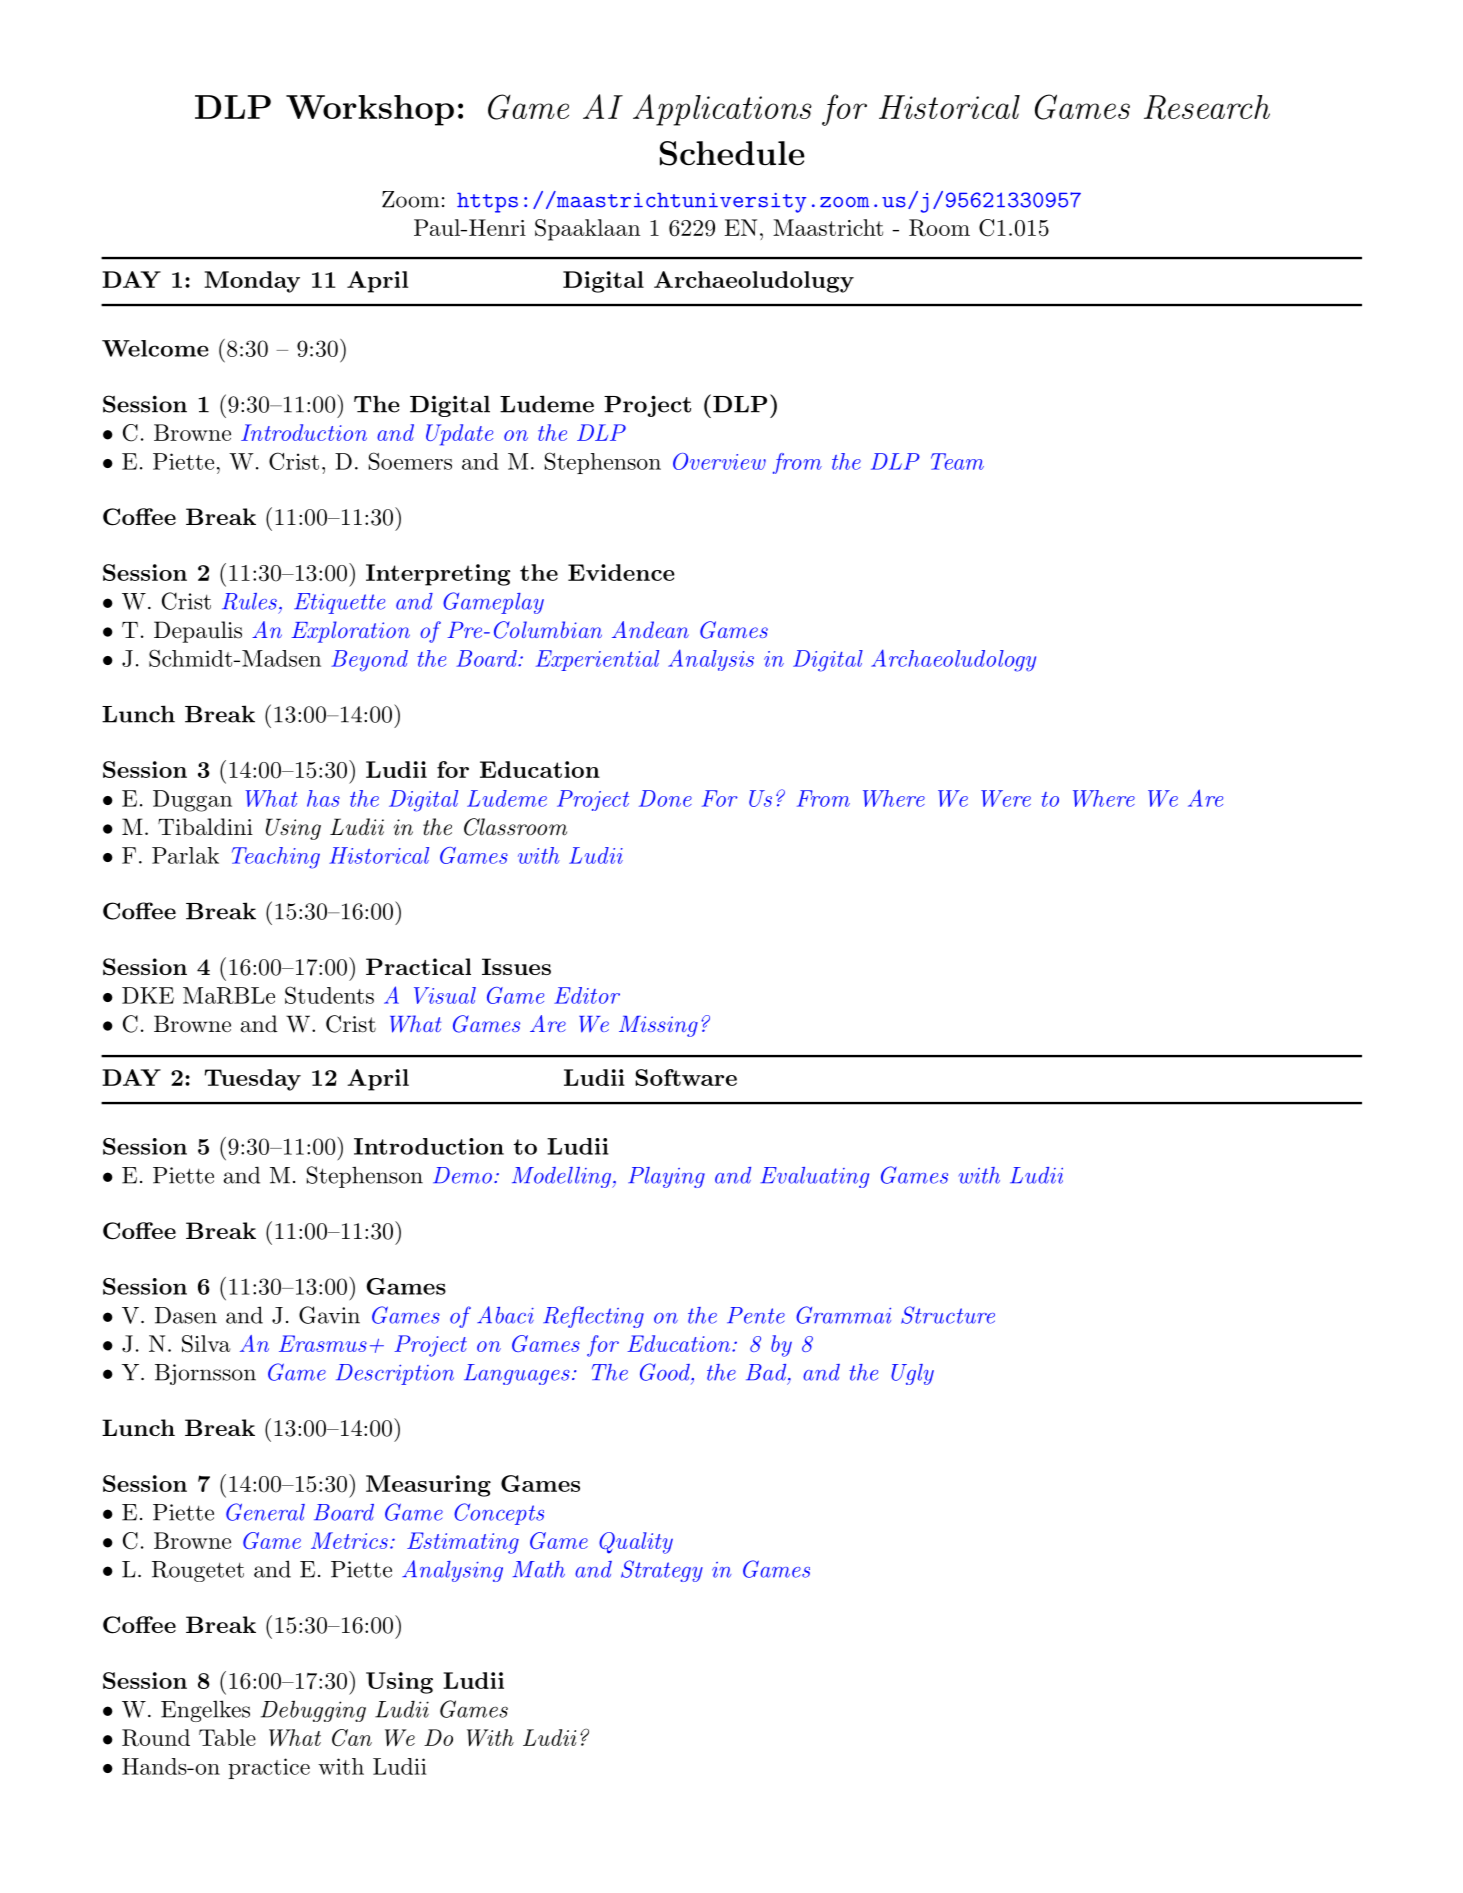  What do you see at coordinates (732, 153) in the page?
I see `Schedule` at bounding box center [732, 153].
